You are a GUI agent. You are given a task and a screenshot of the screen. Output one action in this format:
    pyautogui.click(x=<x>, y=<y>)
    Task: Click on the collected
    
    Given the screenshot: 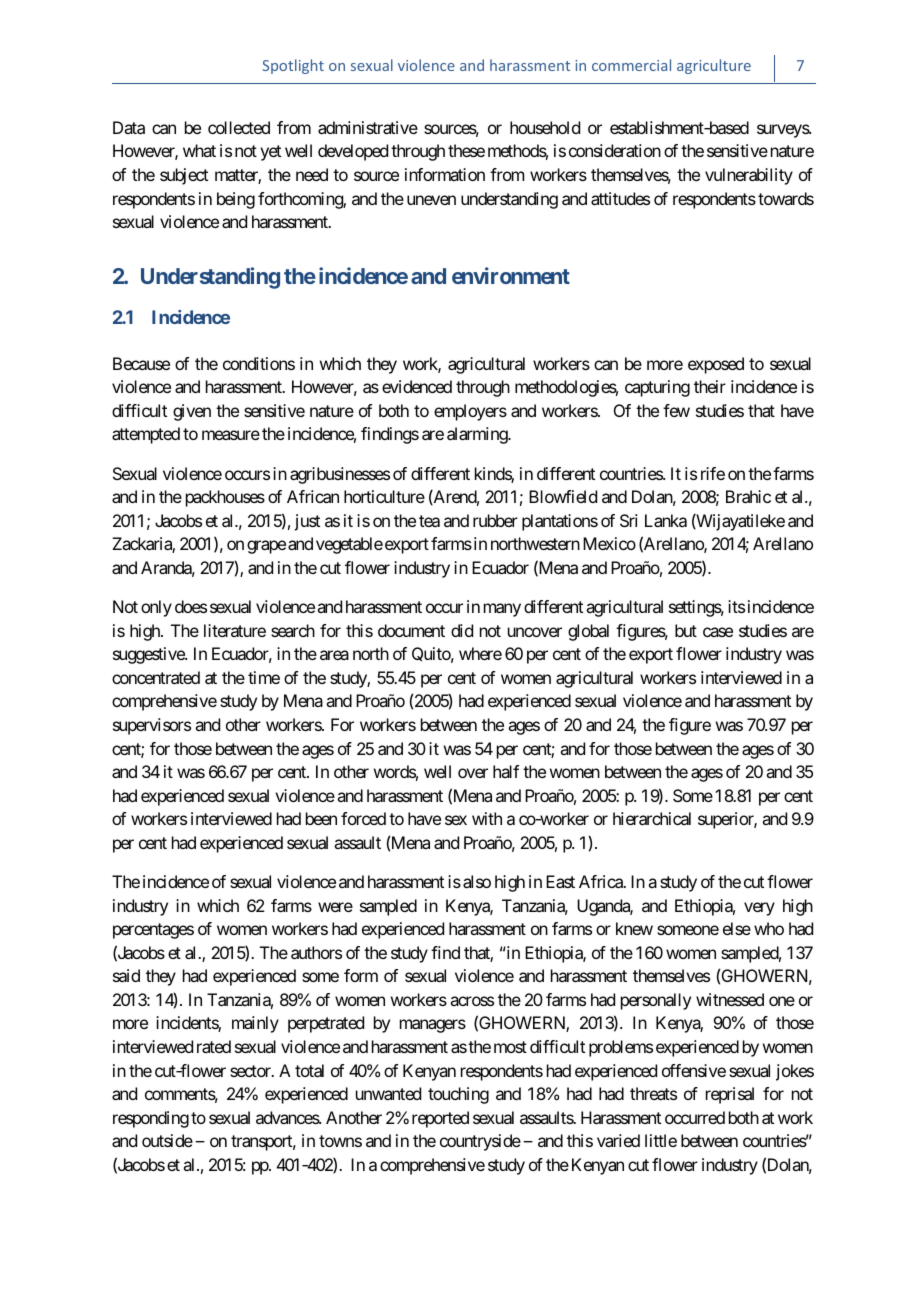 What is the action you would take?
    pyautogui.click(x=239, y=127)
